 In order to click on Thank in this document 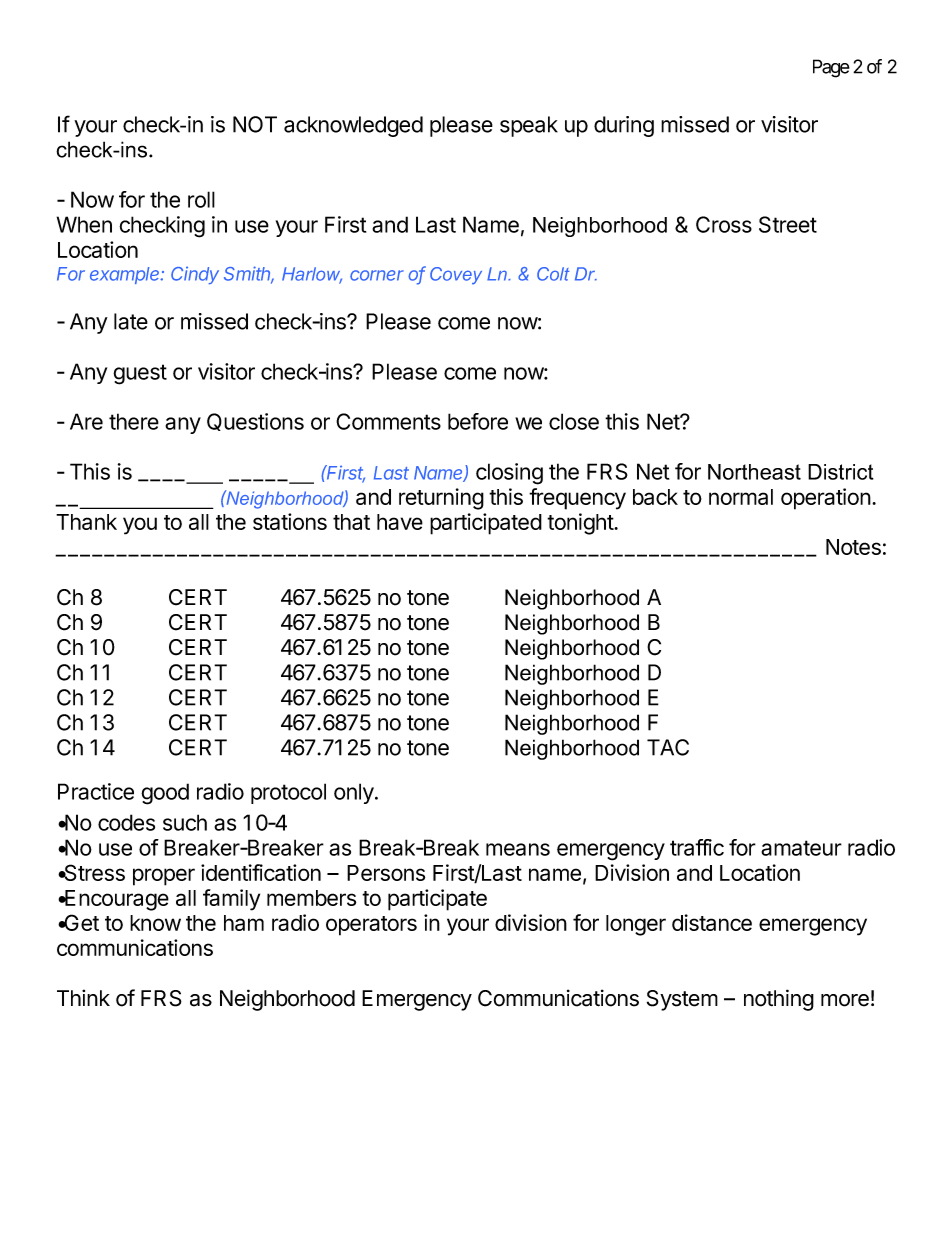, I will do `click(86, 522)`.
